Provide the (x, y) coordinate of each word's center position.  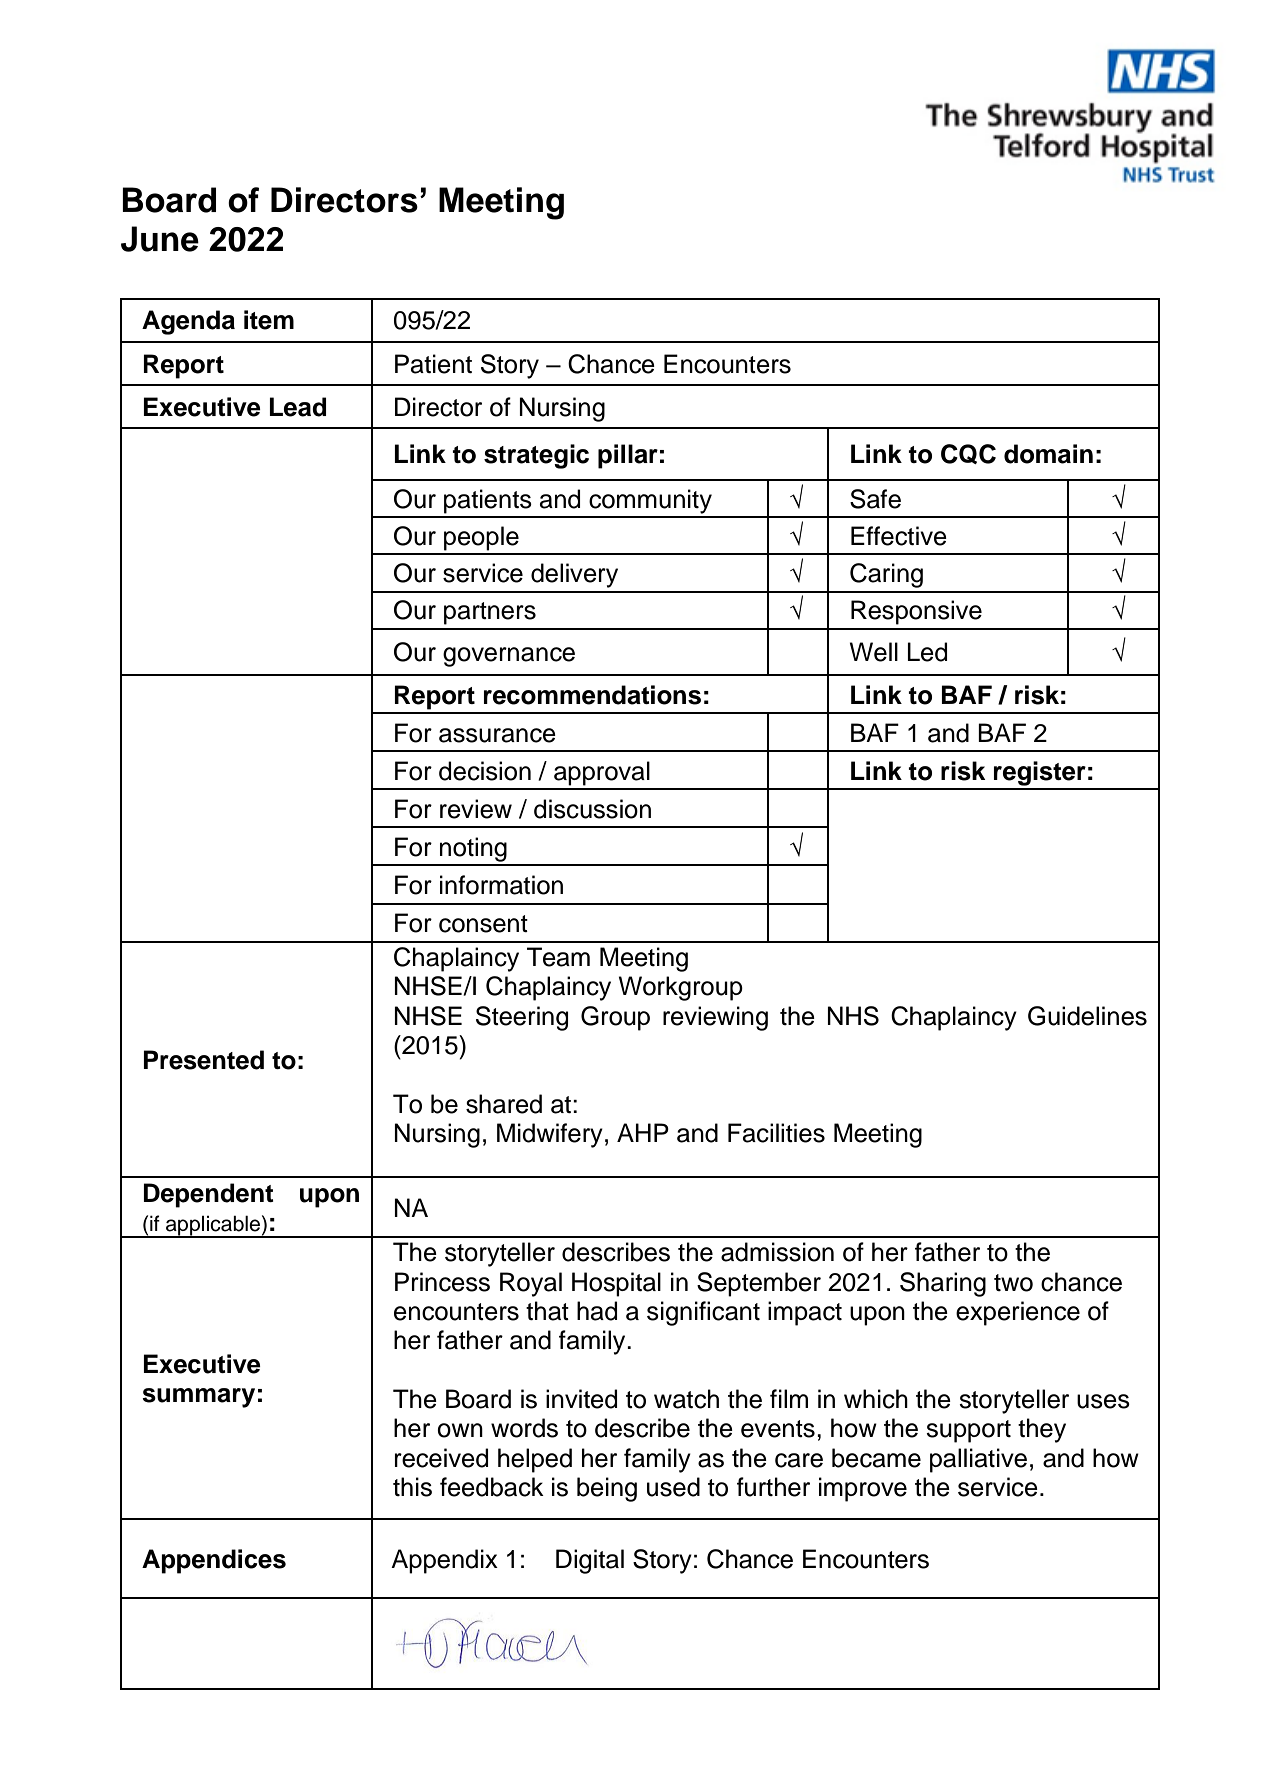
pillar (628, 456)
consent (483, 924)
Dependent (209, 1195)
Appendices (214, 1561)
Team (558, 957)
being (607, 1489)
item (269, 320)
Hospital (616, 1284)
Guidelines (1087, 1016)
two (1013, 1283)
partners (490, 613)
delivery (574, 575)
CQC (968, 454)
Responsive (916, 612)
